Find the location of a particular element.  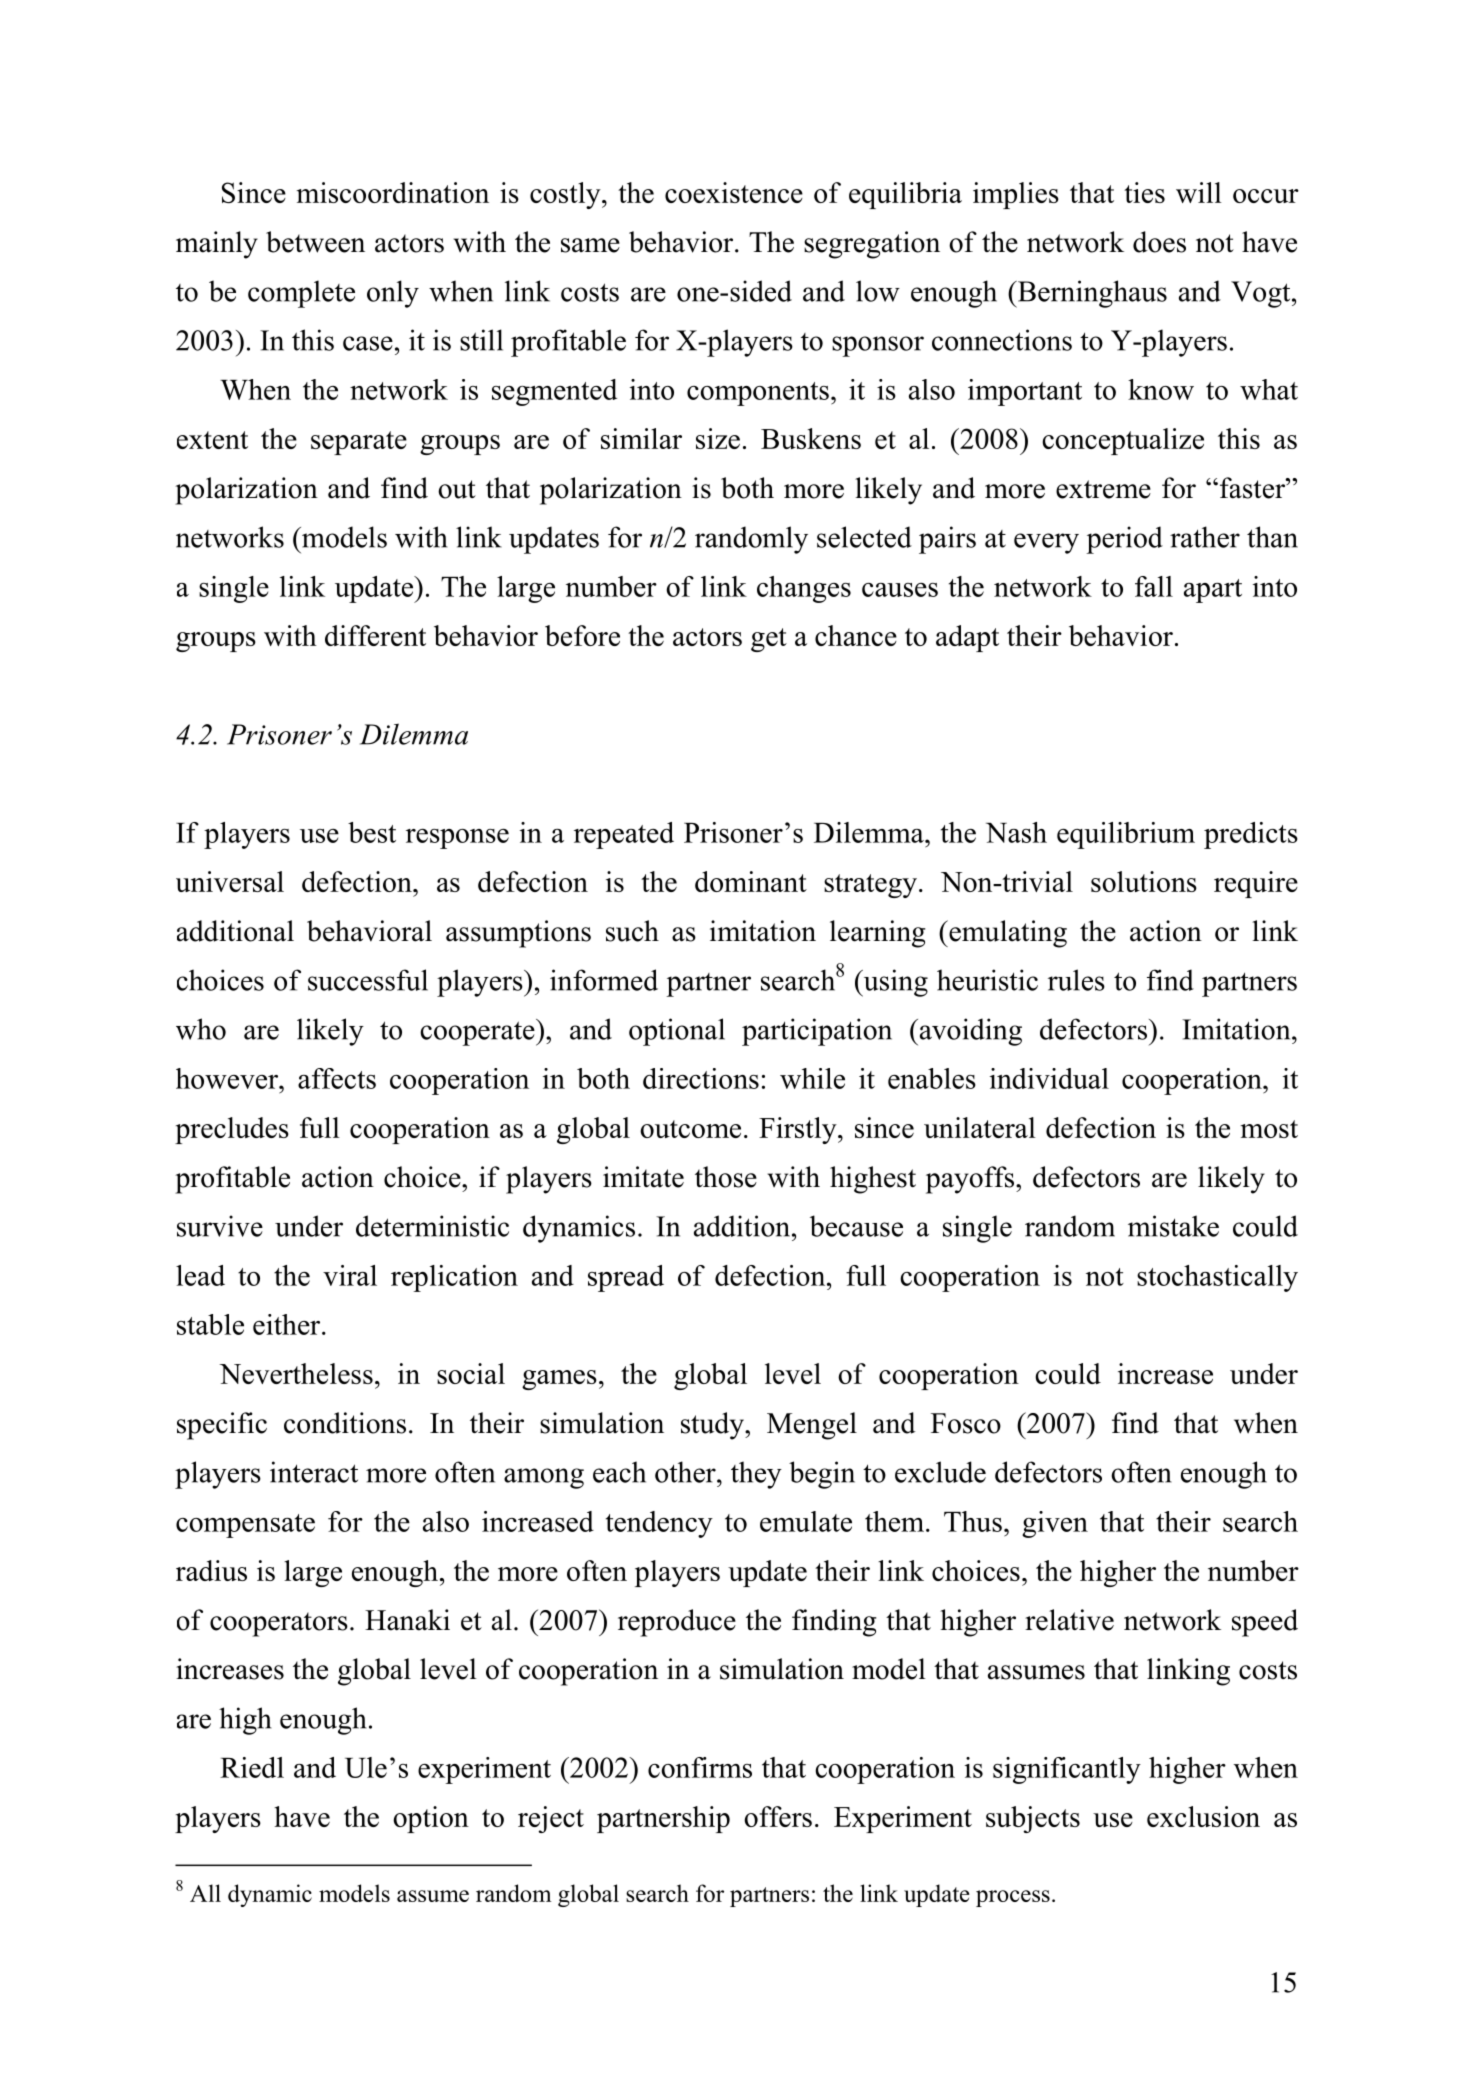

between is located at coordinates (315, 242).
